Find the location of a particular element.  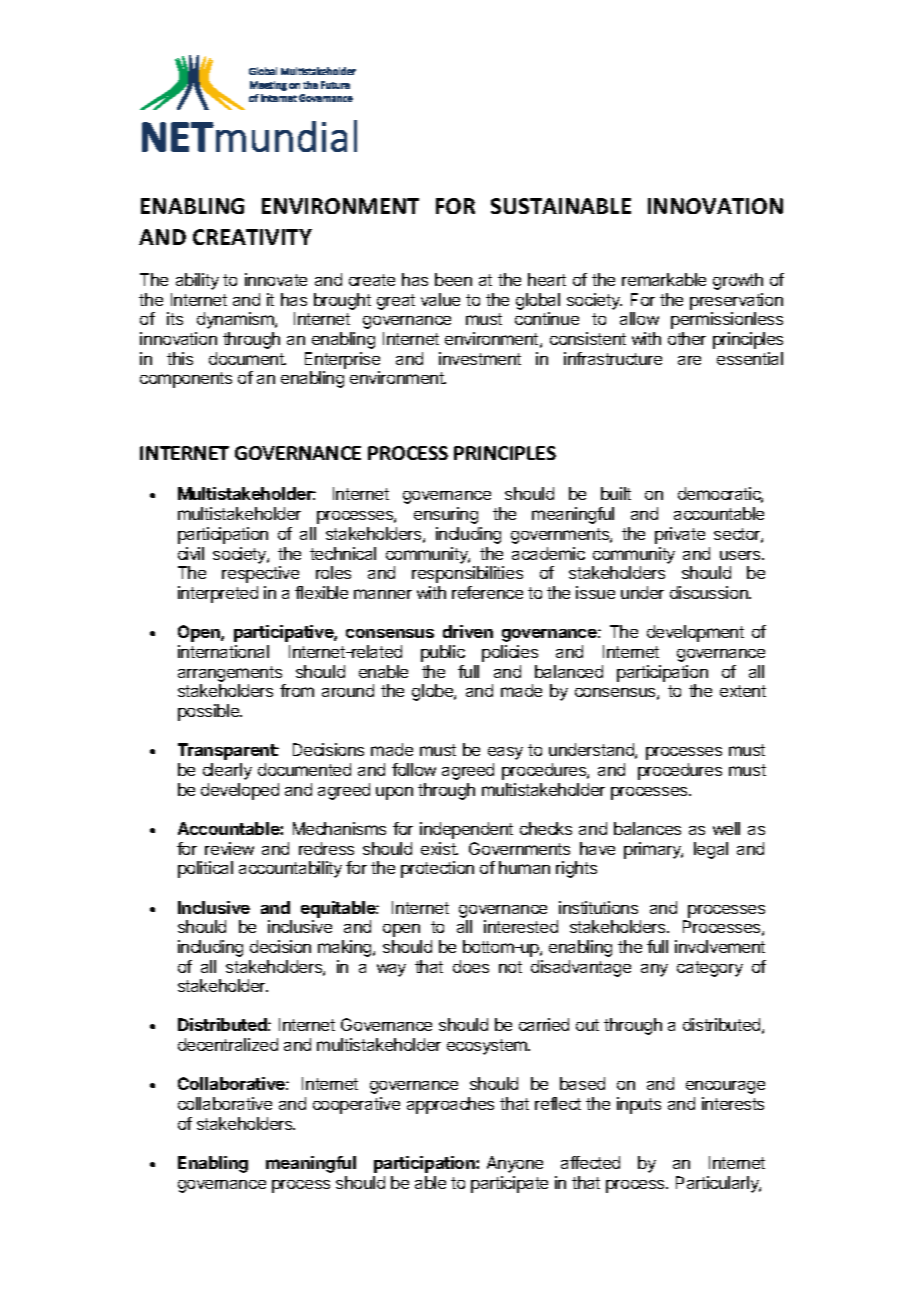

growth is located at coordinates (738, 281).
